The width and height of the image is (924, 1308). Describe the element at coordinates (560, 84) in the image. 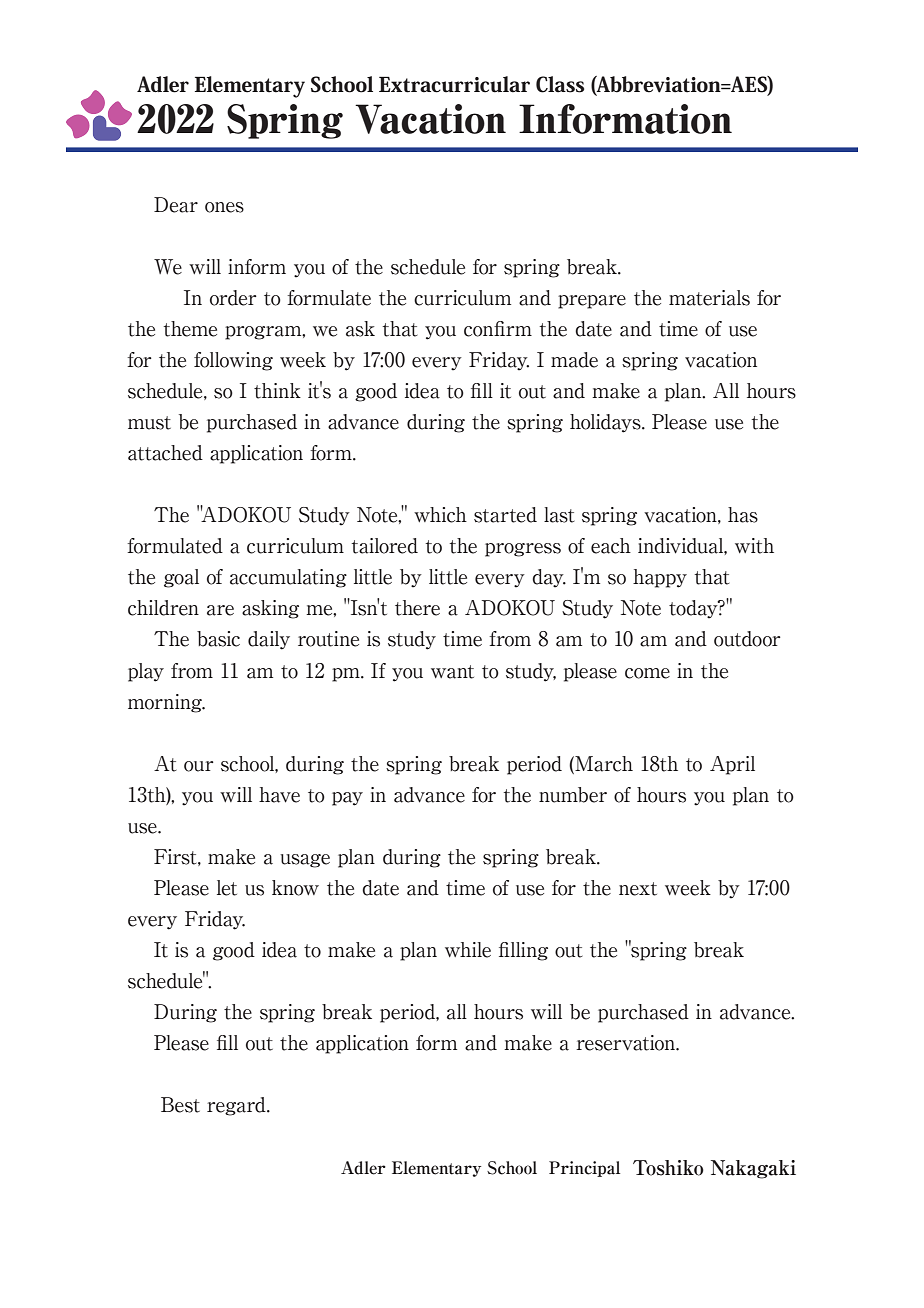

I see `Class` at that location.
